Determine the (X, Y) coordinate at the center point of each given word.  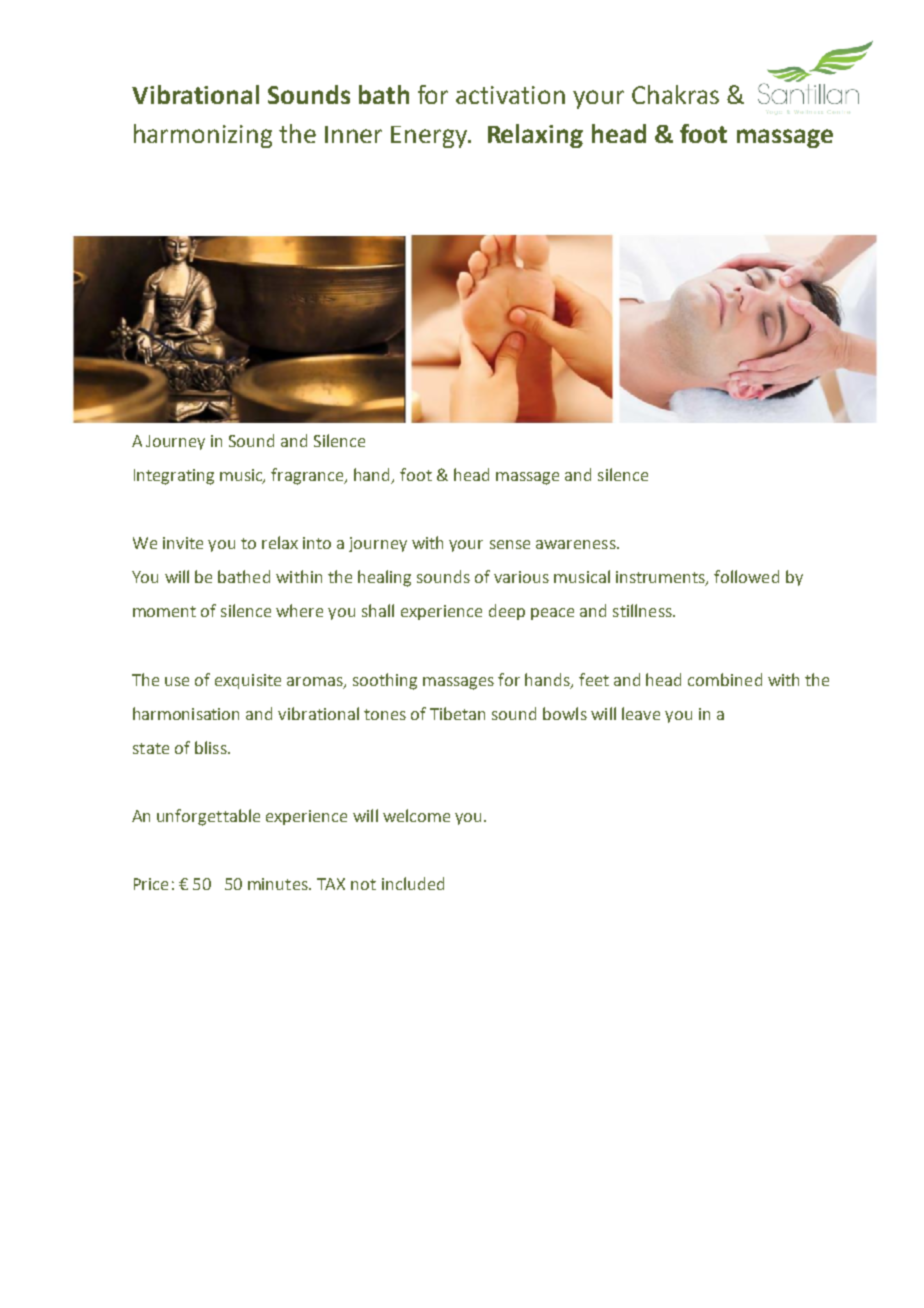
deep (507, 612)
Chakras (675, 94)
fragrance (308, 476)
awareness (577, 544)
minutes (279, 884)
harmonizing (203, 136)
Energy (430, 137)
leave (641, 713)
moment (164, 611)
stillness (643, 610)
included (413, 883)
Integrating (174, 477)
